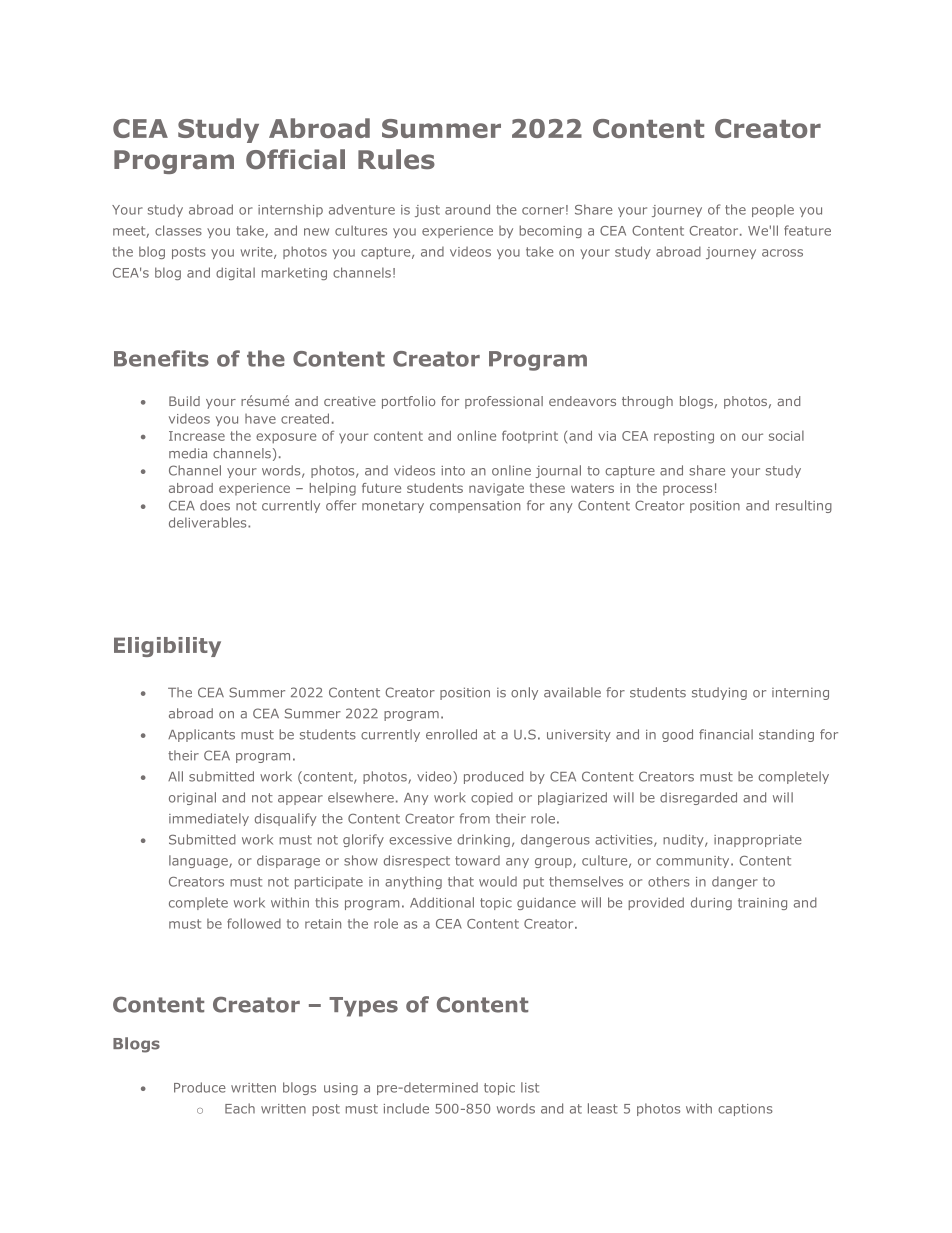 The image size is (952, 1233). I want to click on internship, so click(290, 211).
